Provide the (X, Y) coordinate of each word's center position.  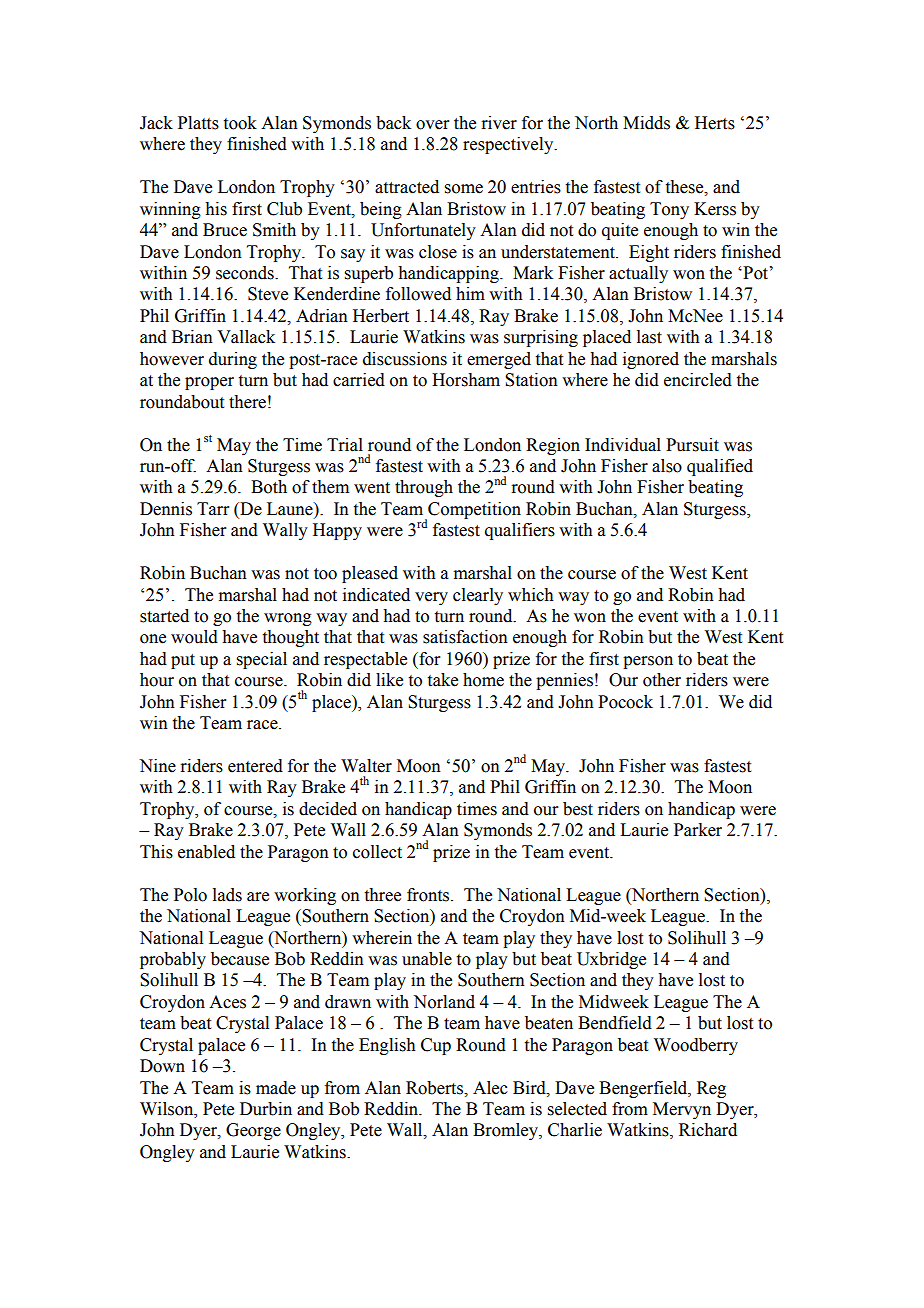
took (240, 123)
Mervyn (682, 1110)
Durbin (266, 1109)
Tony (669, 210)
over (433, 125)
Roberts (436, 1088)
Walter (366, 766)
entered (255, 766)
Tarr (213, 509)
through (424, 488)
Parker (698, 830)
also (667, 466)
